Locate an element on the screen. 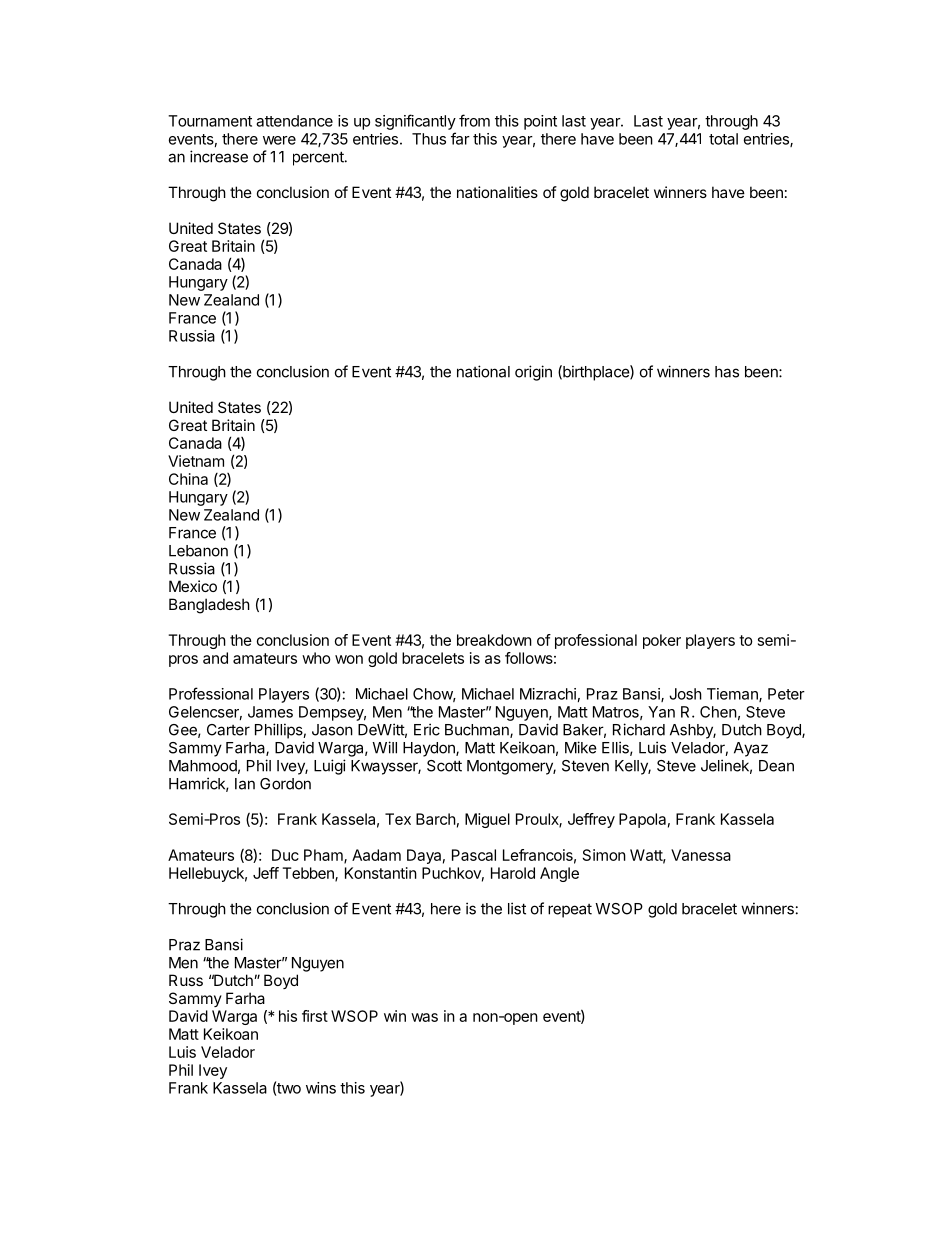 The height and width of the screenshot is (1233, 952). were is located at coordinates (279, 140).
